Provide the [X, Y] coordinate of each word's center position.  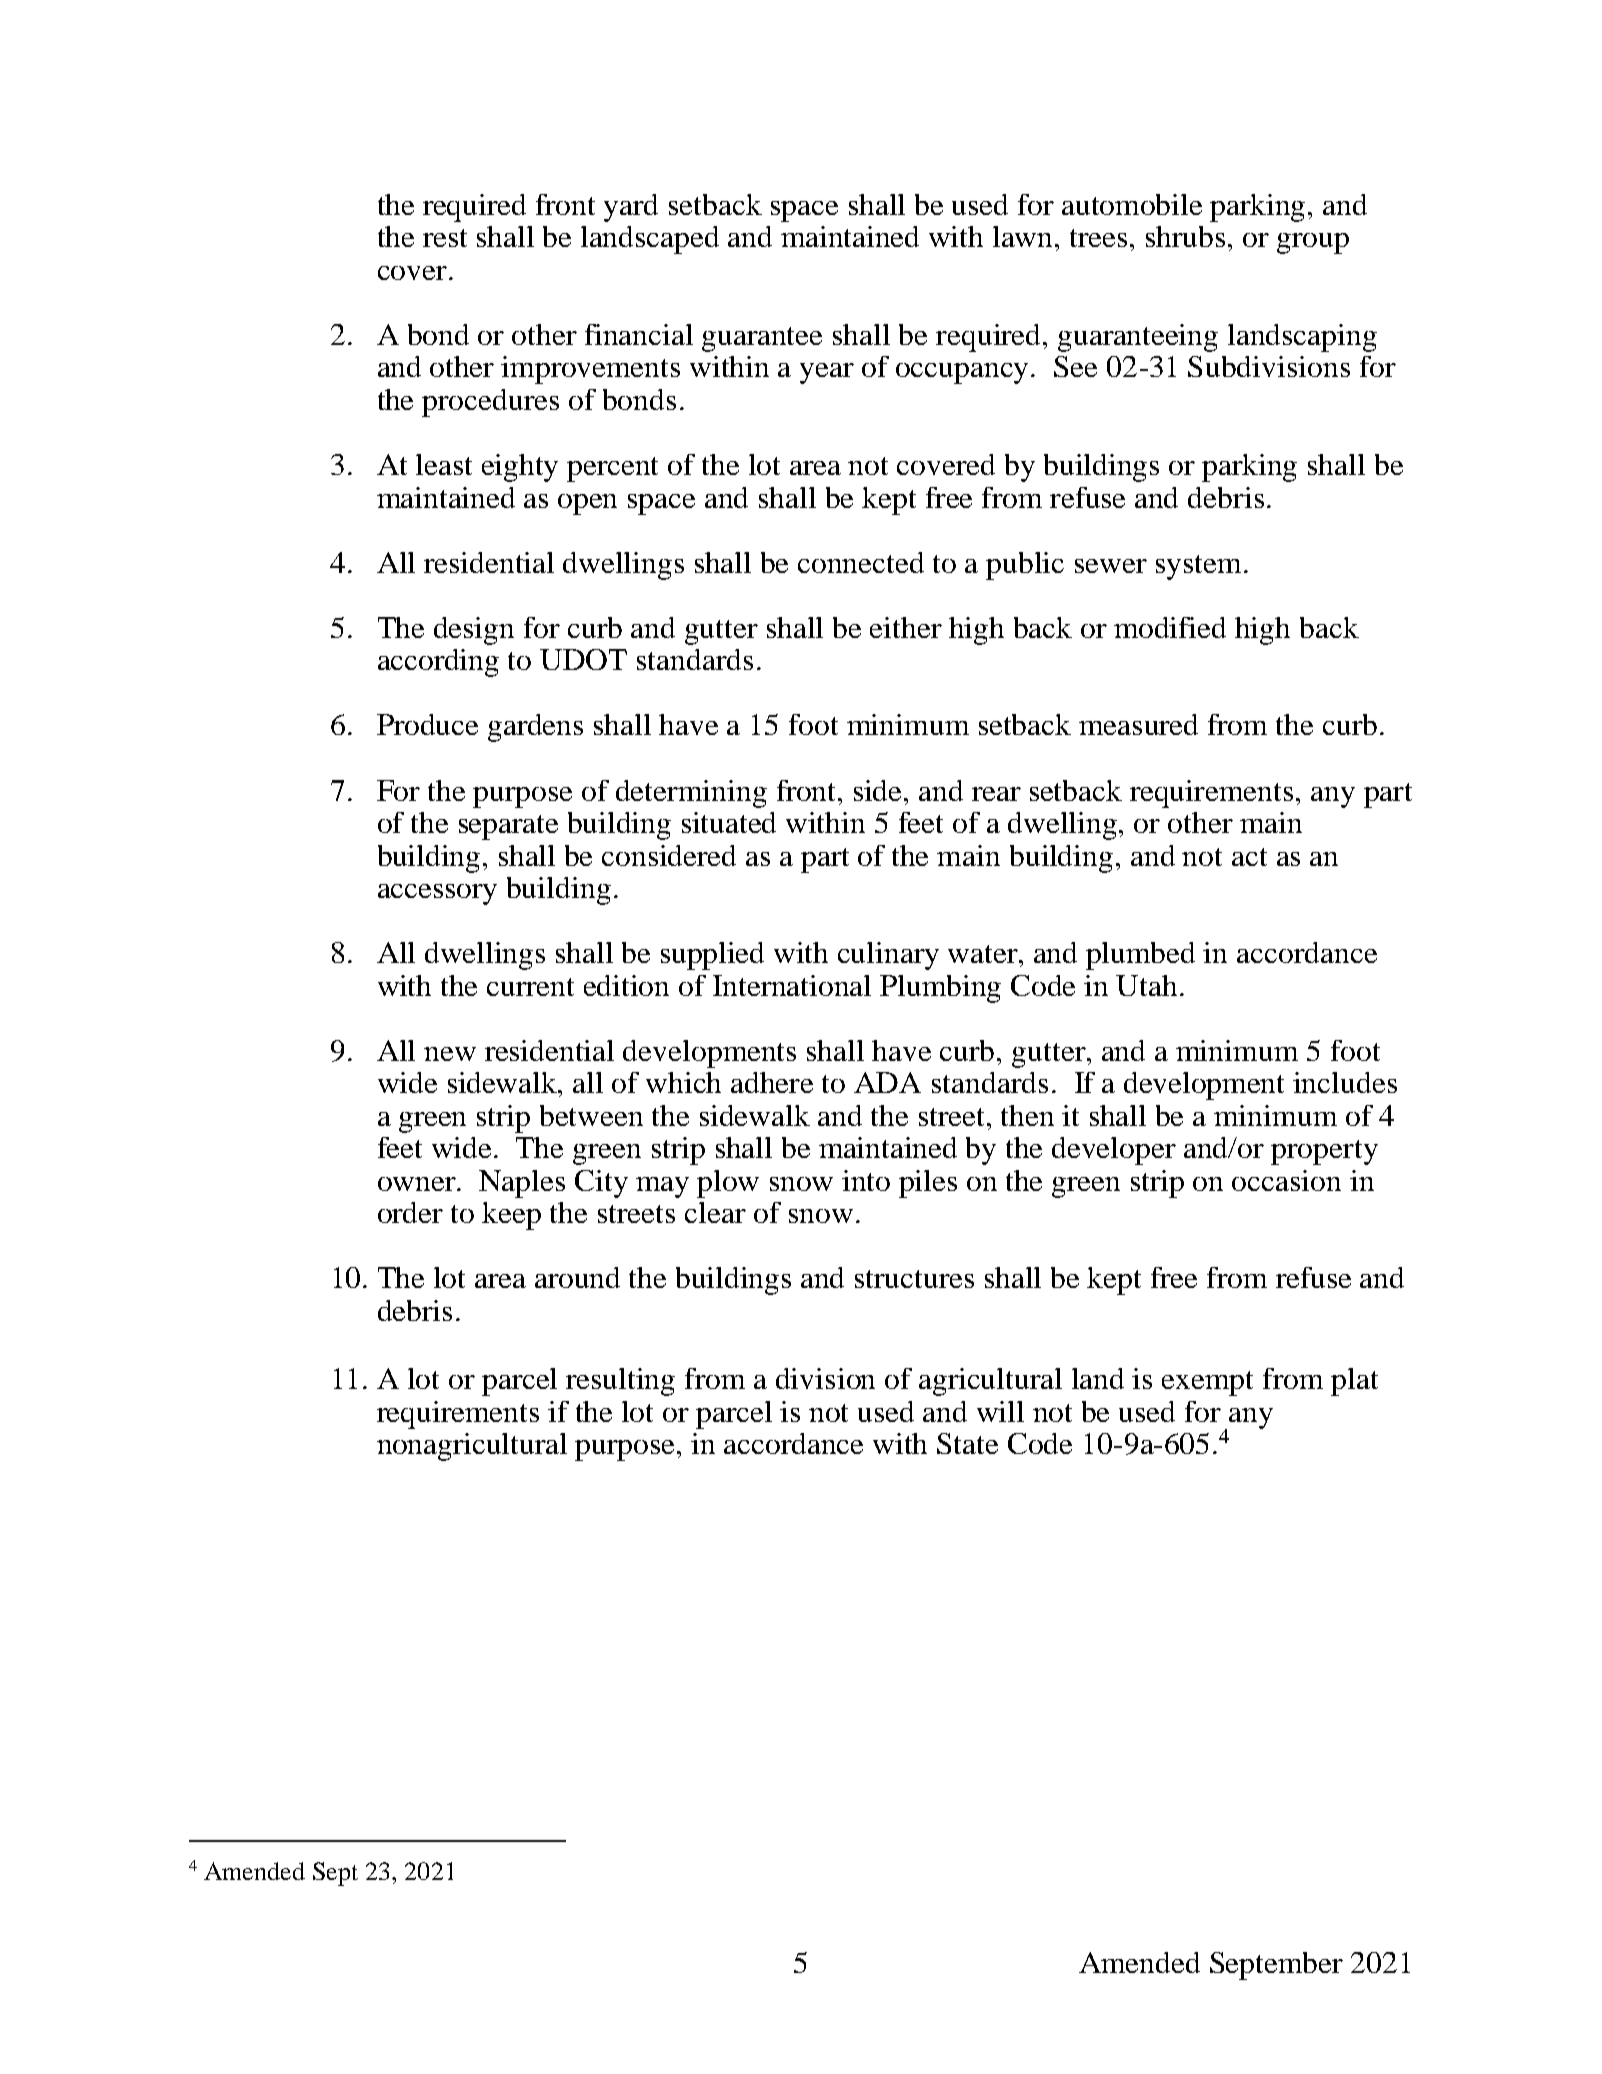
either [906, 627]
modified [1170, 627]
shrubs [1185, 236]
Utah [1146, 985]
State [967, 1443]
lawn [1024, 236]
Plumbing [940, 989]
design [474, 631]
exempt [1207, 1383]
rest [445, 238]
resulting [620, 1382]
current [530, 987]
